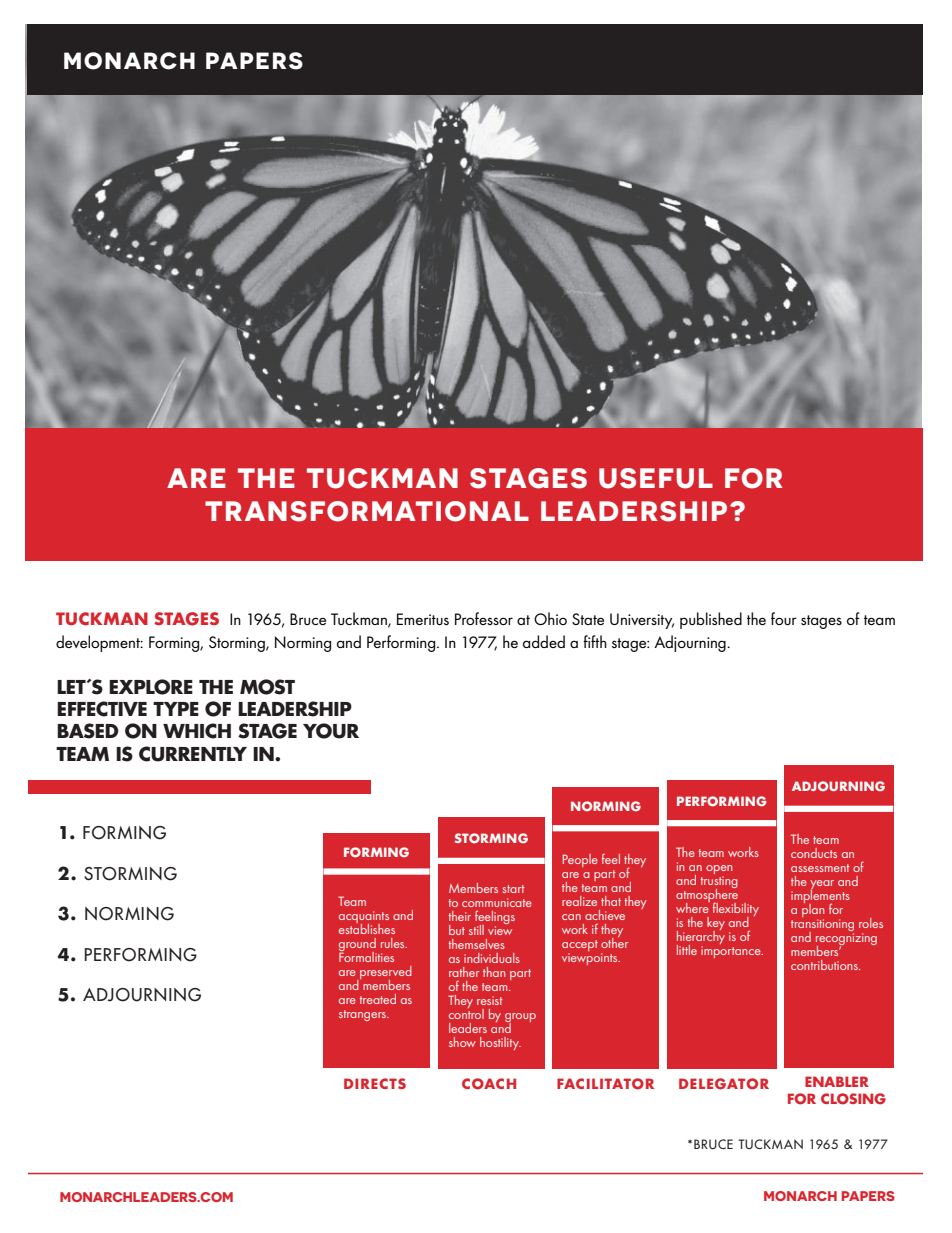  Describe the element at coordinates (580, 860) in the page. I see `People` at that location.
